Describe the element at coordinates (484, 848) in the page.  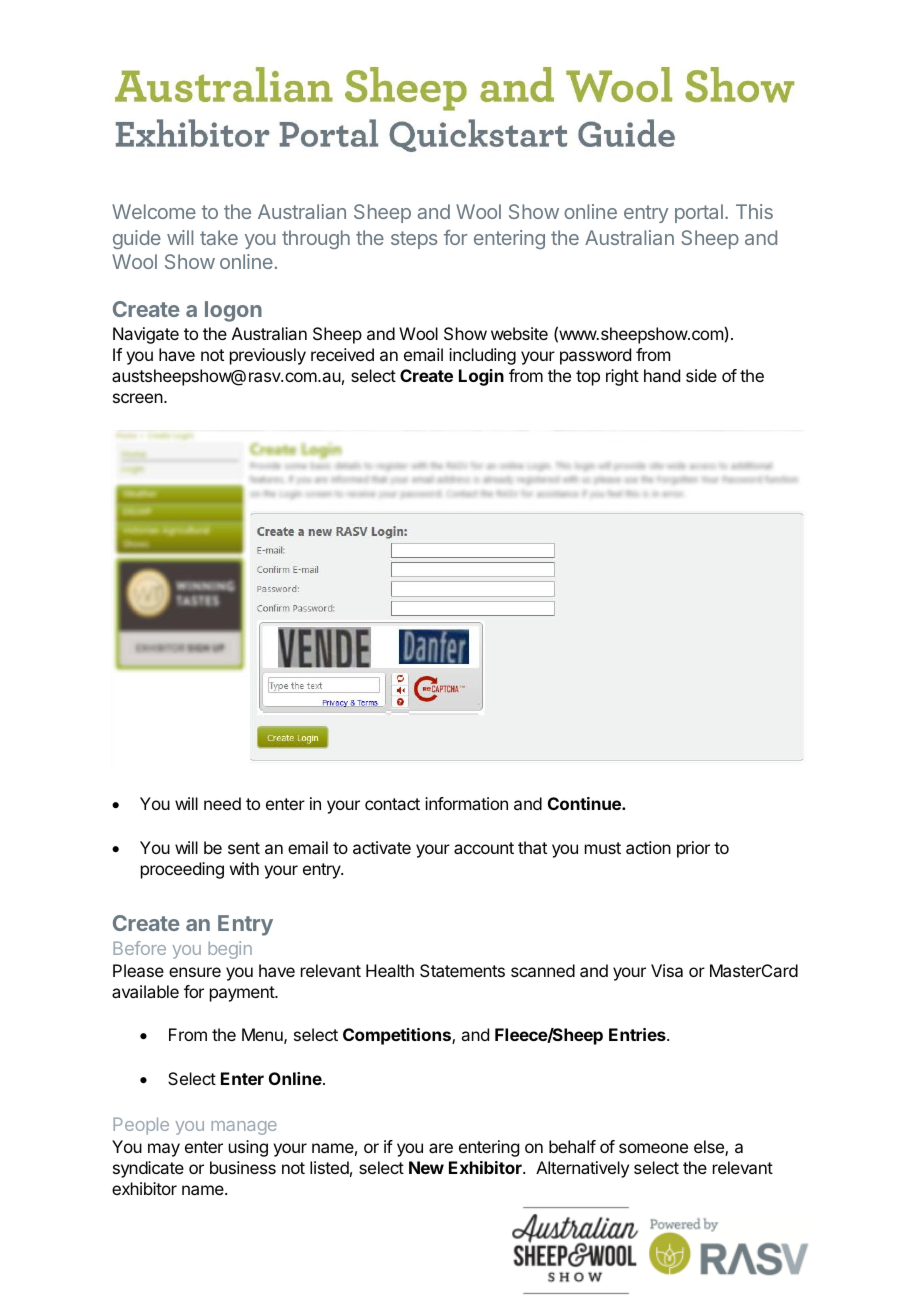
I see `account` at that location.
